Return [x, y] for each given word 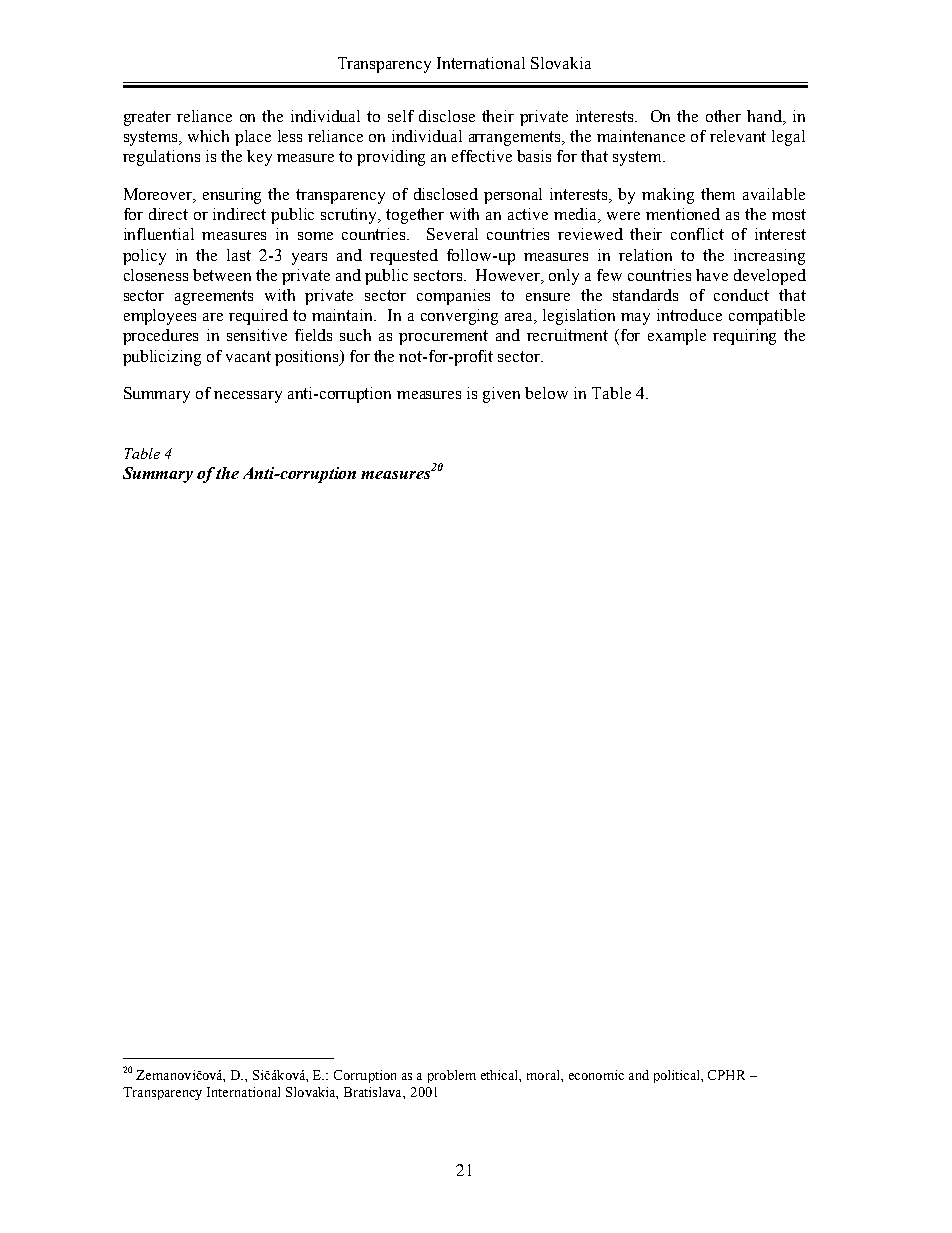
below [546, 393]
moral [544, 1075]
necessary [248, 397]
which [208, 136]
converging [459, 317]
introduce [689, 315]
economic [596, 1075]
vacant [248, 356]
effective [482, 156]
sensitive [257, 335]
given [501, 395]
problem [452, 1076]
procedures [160, 337]
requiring [744, 337]
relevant [738, 136]
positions [308, 358]
